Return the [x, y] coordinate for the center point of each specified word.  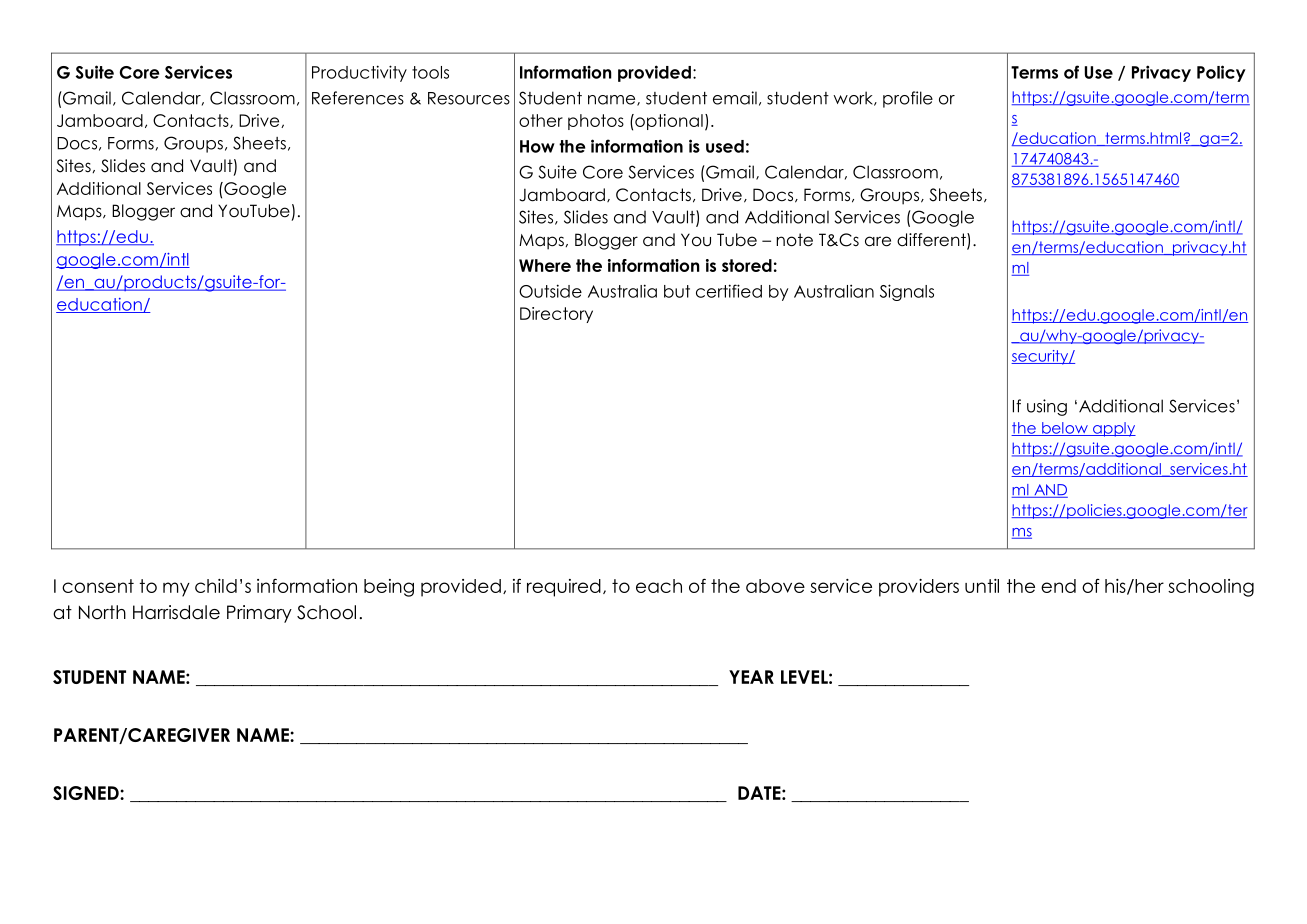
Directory [556, 315]
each [659, 586]
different [932, 241]
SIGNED [87, 793]
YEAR [751, 677]
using [1047, 407]
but [677, 291]
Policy [1221, 73]
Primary [259, 614]
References [358, 98]
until [982, 586]
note [794, 240]
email [735, 98]
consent [98, 586]
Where [545, 265]
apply [1113, 429]
